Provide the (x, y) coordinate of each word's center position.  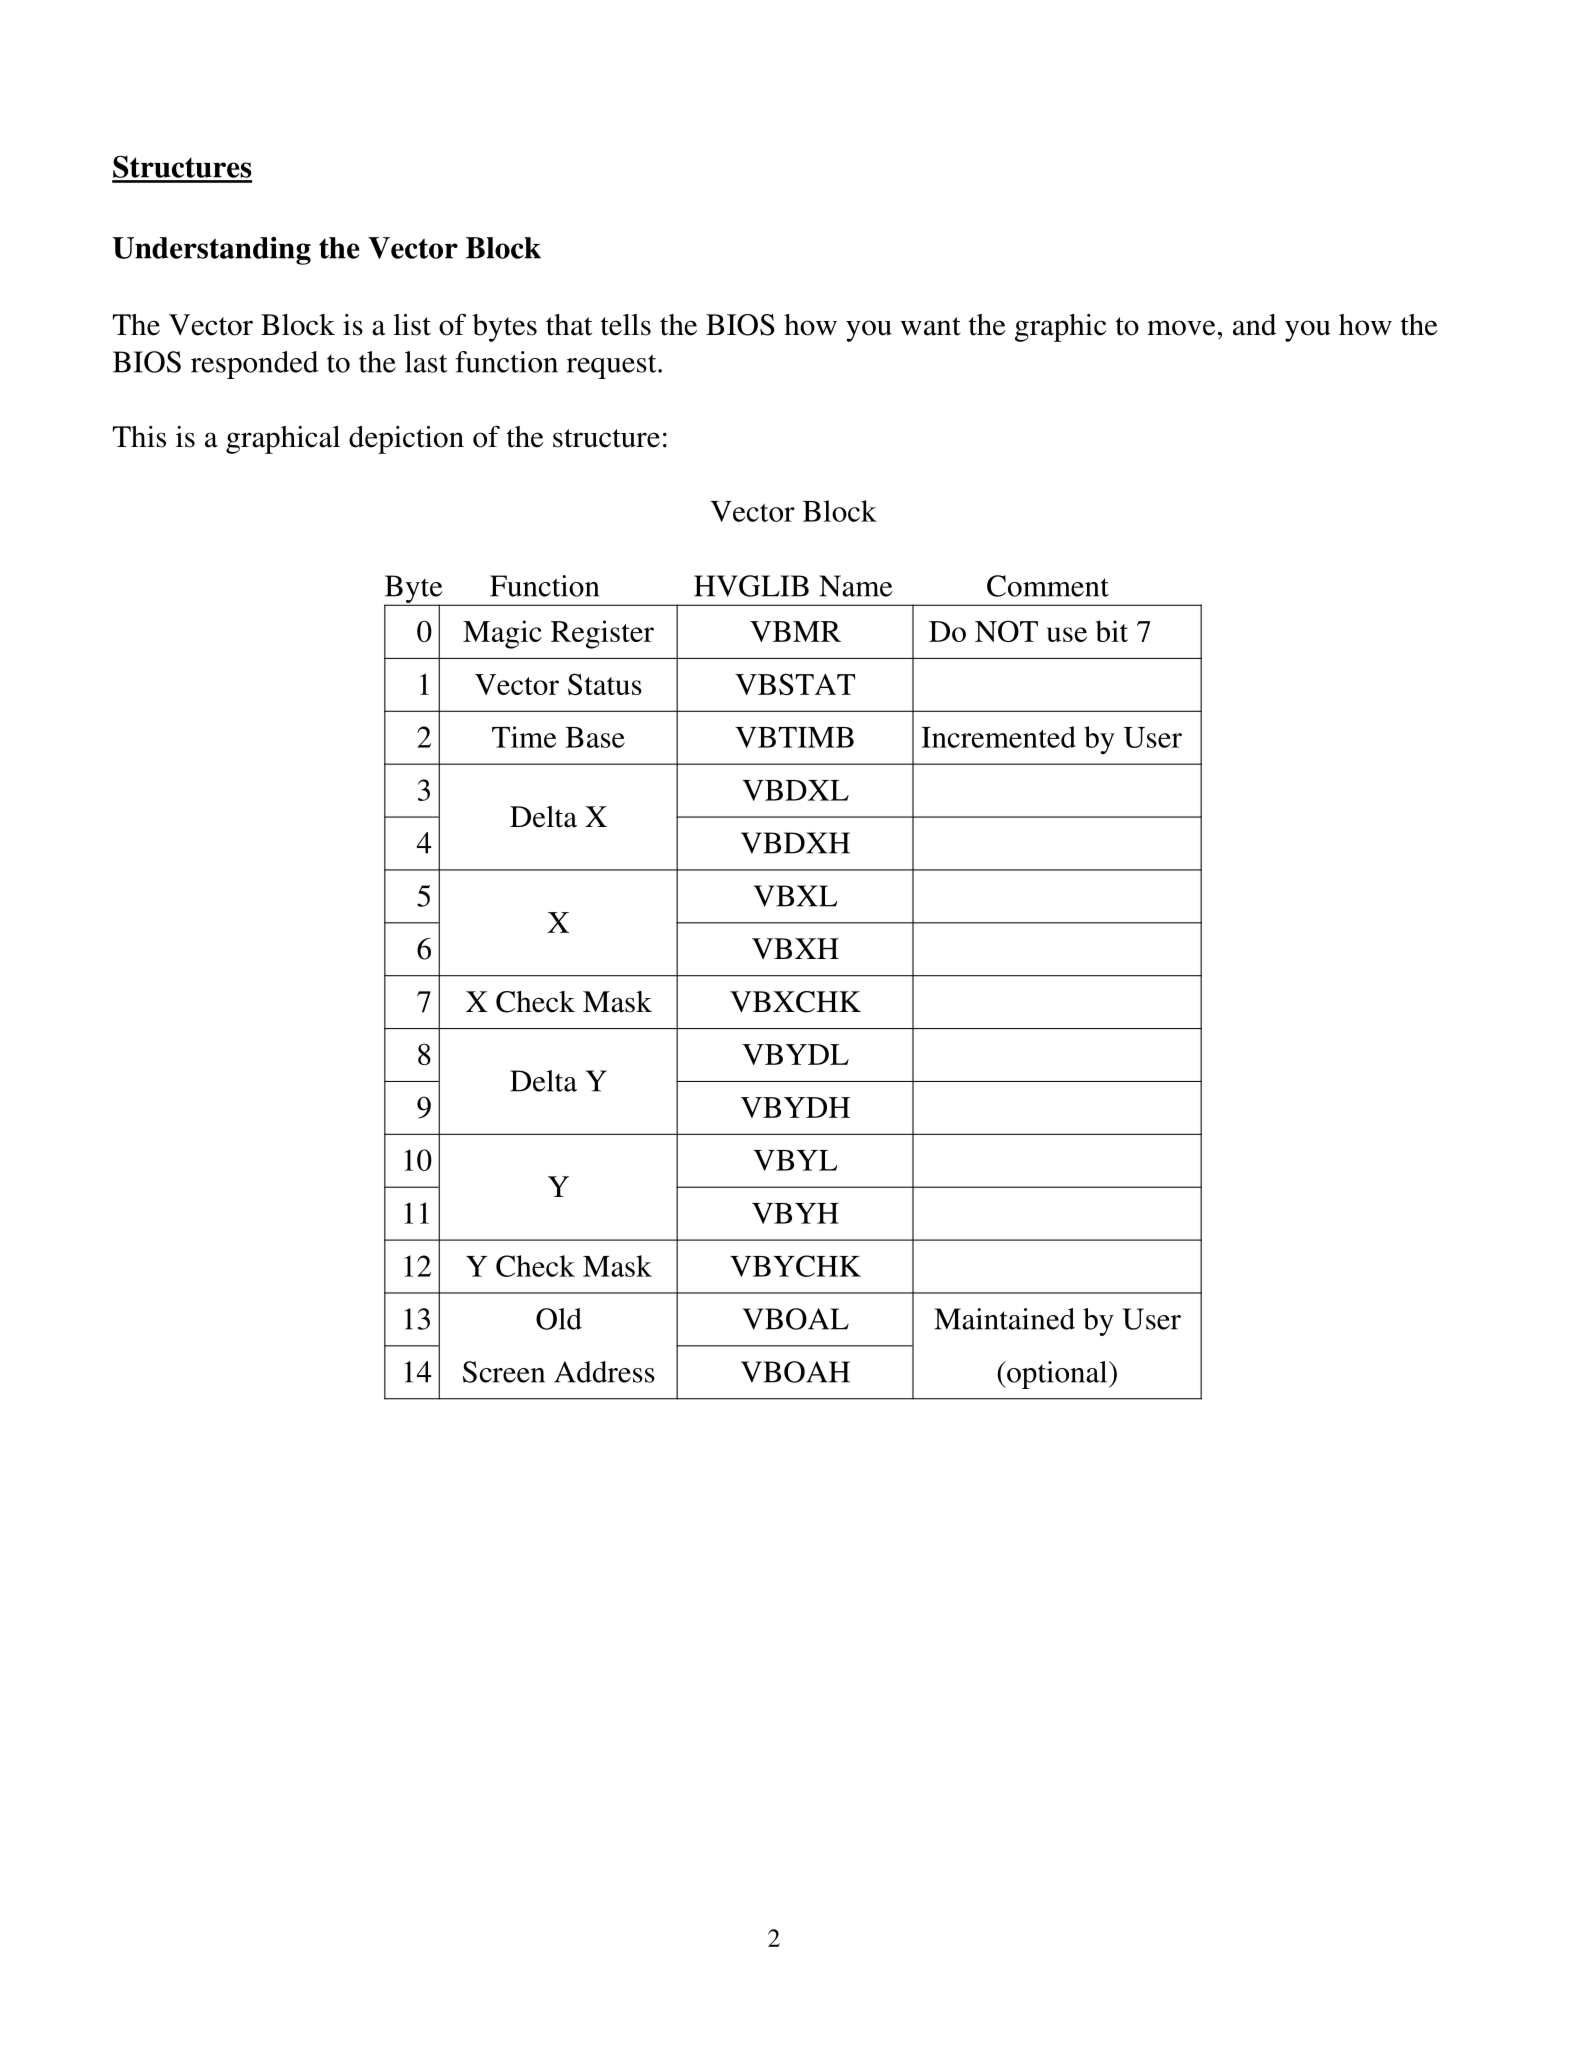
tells (626, 325)
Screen (504, 1372)
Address (604, 1372)
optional (1057, 1375)
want (931, 326)
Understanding (211, 251)
